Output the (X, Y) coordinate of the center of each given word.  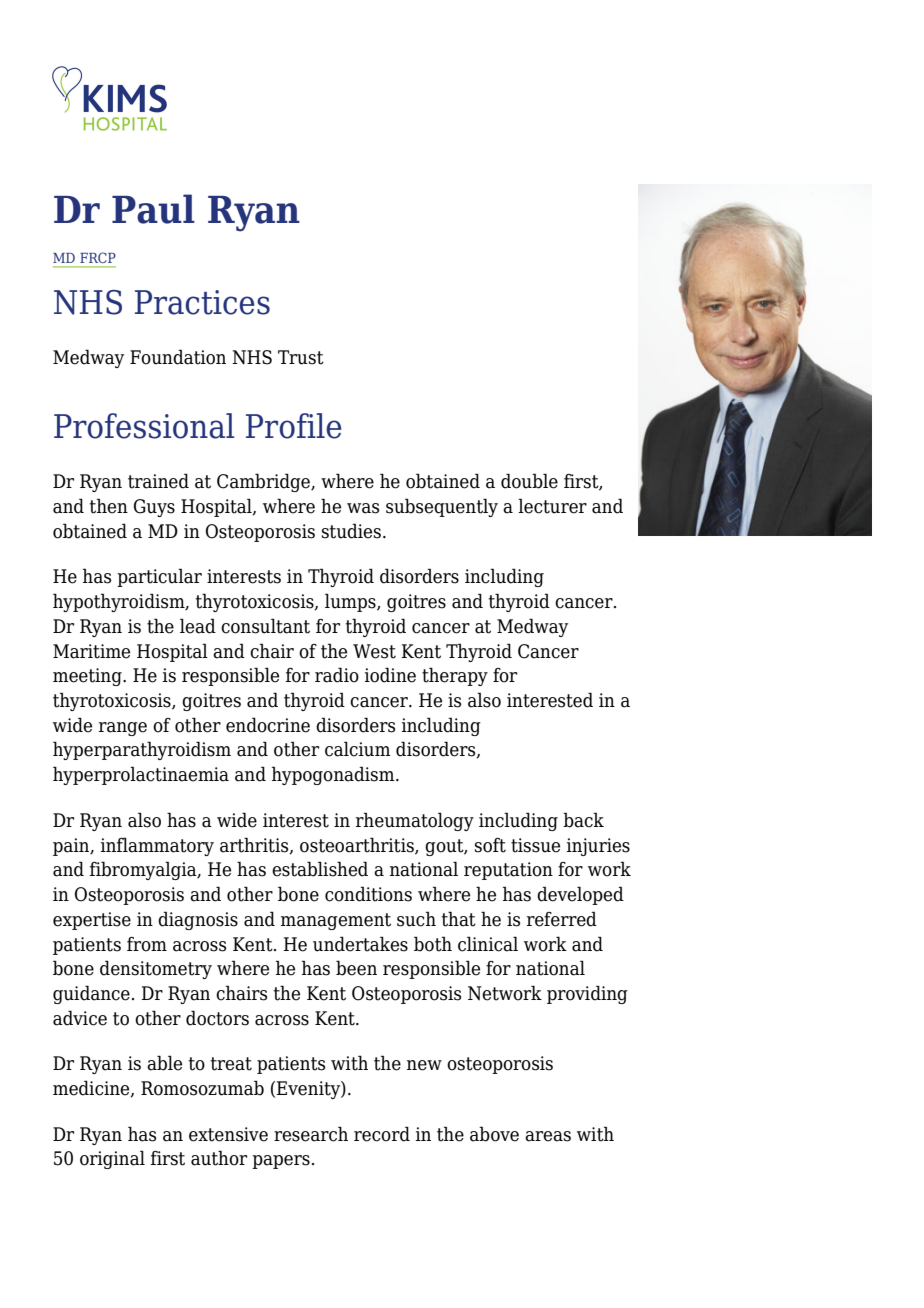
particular (159, 577)
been (356, 968)
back (583, 820)
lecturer (552, 506)
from (147, 944)
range (123, 729)
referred (562, 919)
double (529, 481)
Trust (301, 357)
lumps (351, 602)
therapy (455, 676)
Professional (144, 426)
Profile (294, 426)
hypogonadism (334, 775)
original (112, 1159)
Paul (153, 209)
